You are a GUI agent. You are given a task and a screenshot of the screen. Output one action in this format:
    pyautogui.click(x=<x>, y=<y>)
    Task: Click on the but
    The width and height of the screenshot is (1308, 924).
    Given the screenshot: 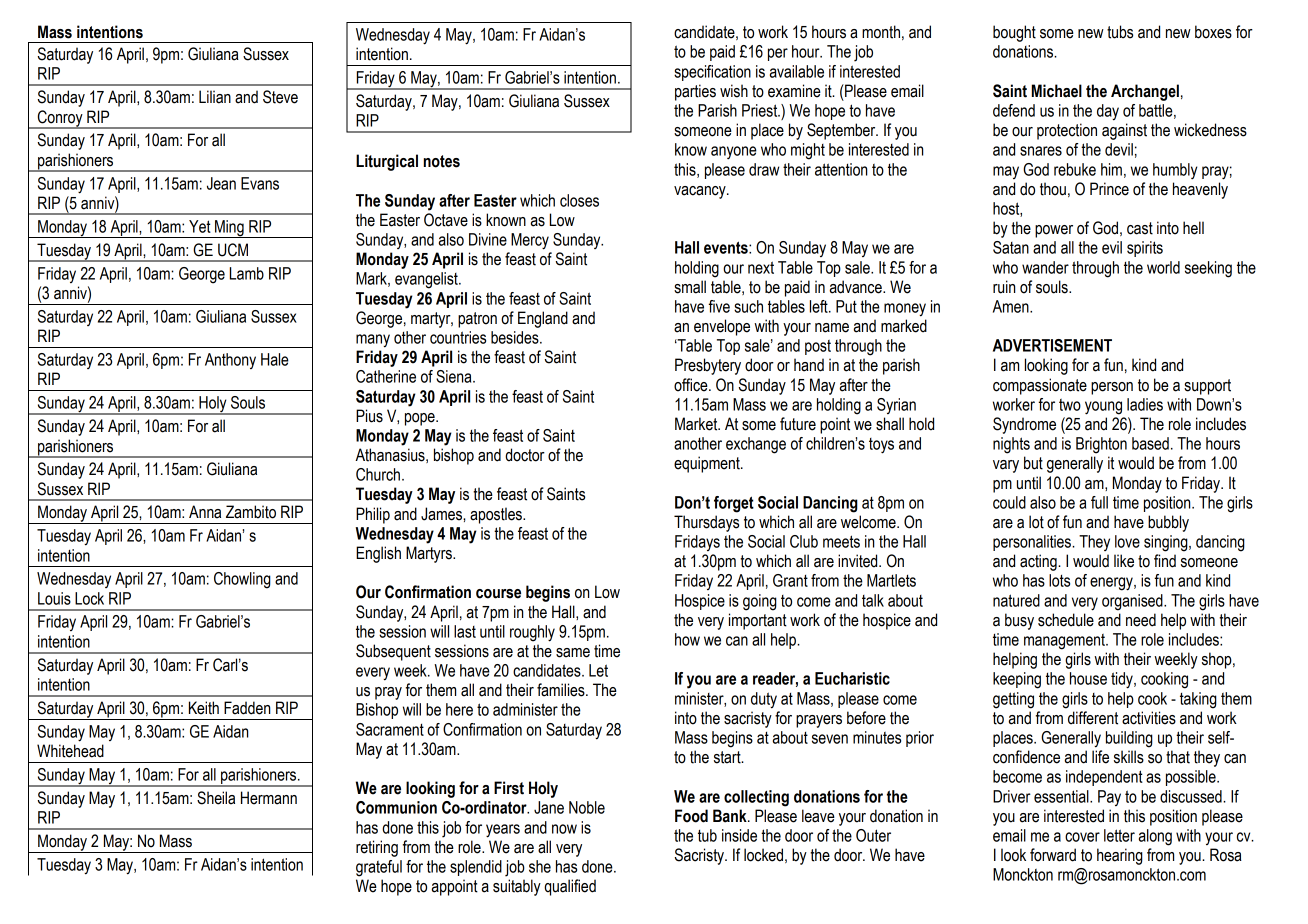 What is the action you would take?
    pyautogui.click(x=1033, y=463)
